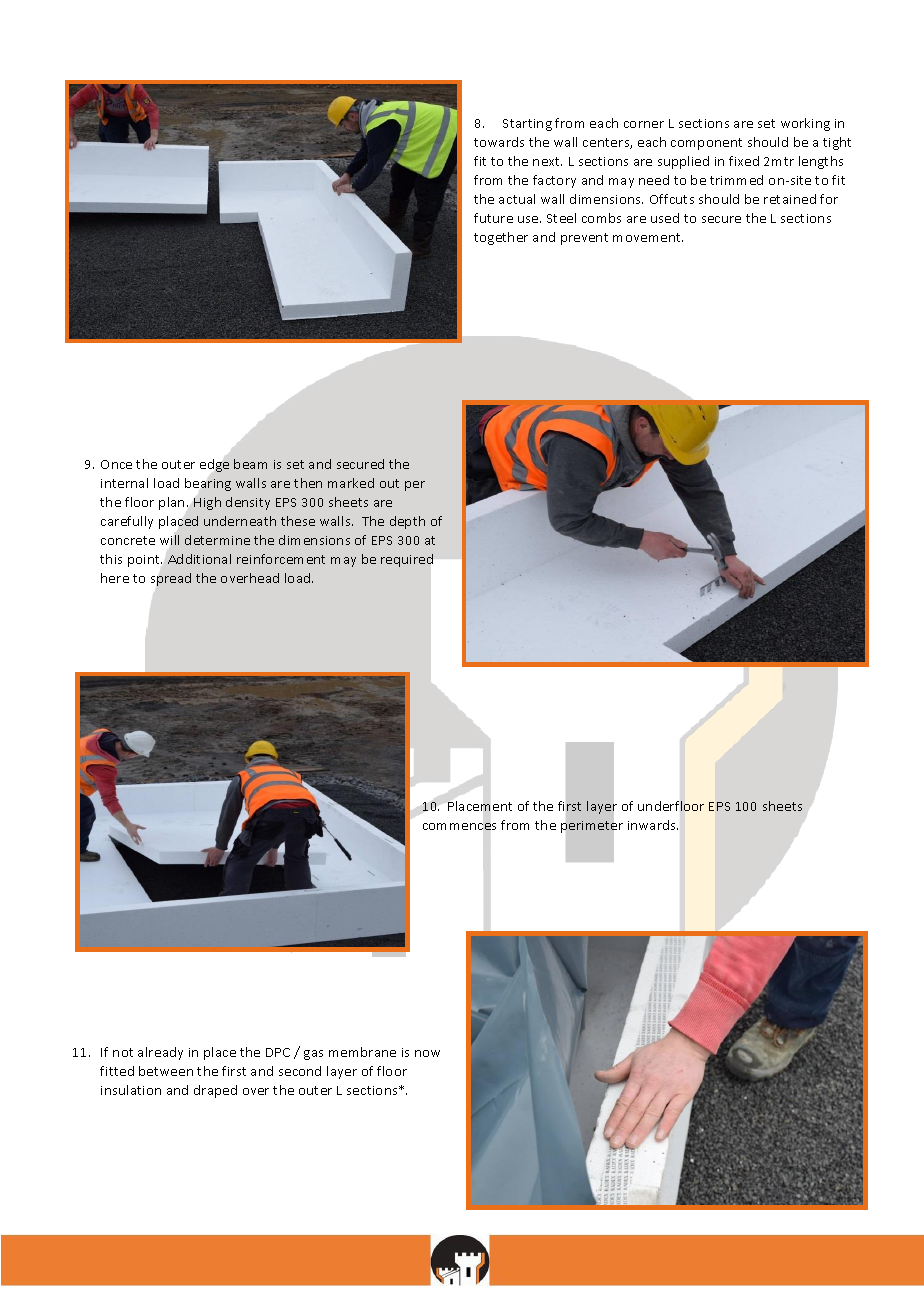 The height and width of the screenshot is (1308, 924). I want to click on inwards, so click(653, 825).
